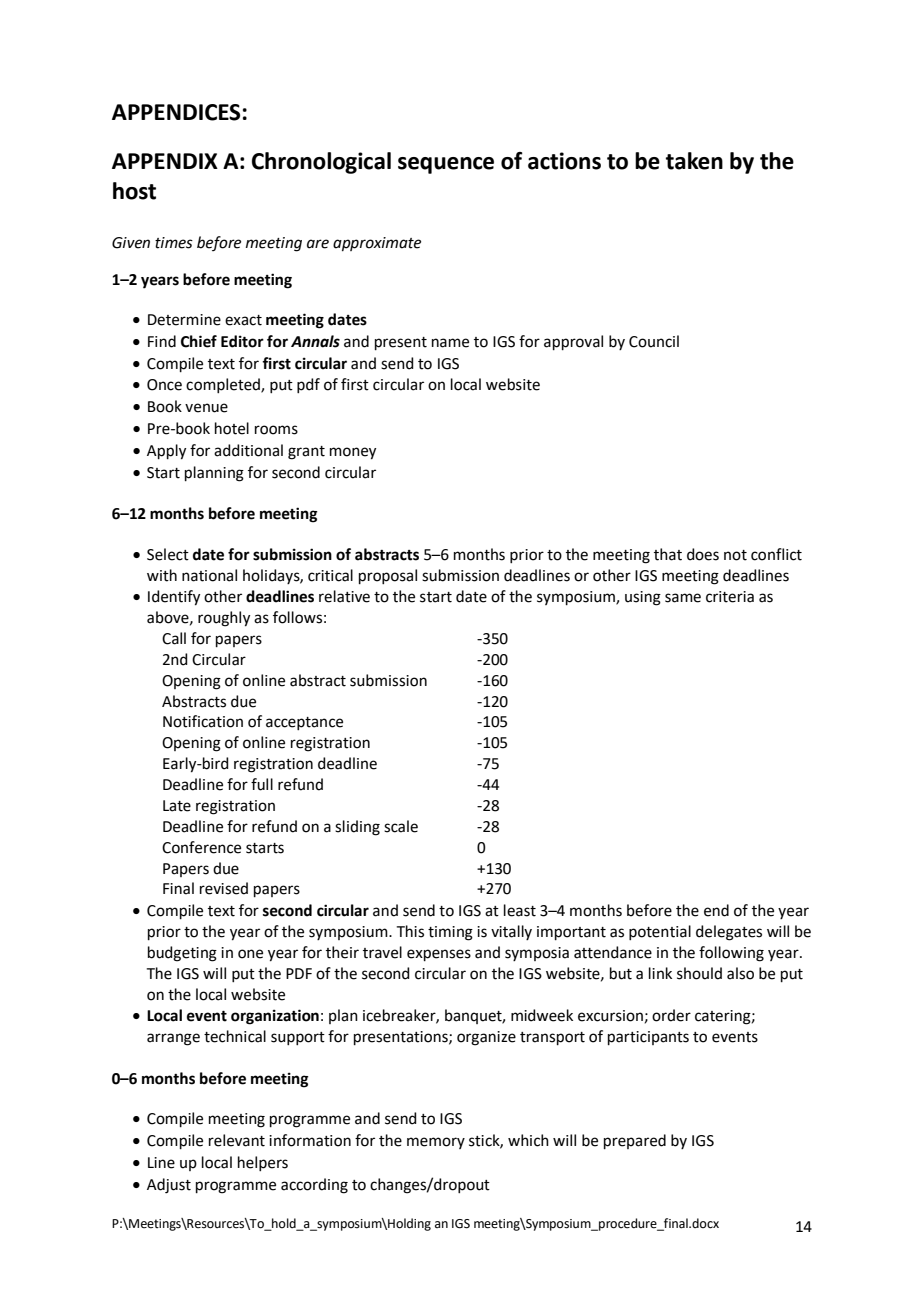 This screenshot has width=924, height=1308. What do you see at coordinates (177, 806) in the screenshot?
I see `Late` at bounding box center [177, 806].
